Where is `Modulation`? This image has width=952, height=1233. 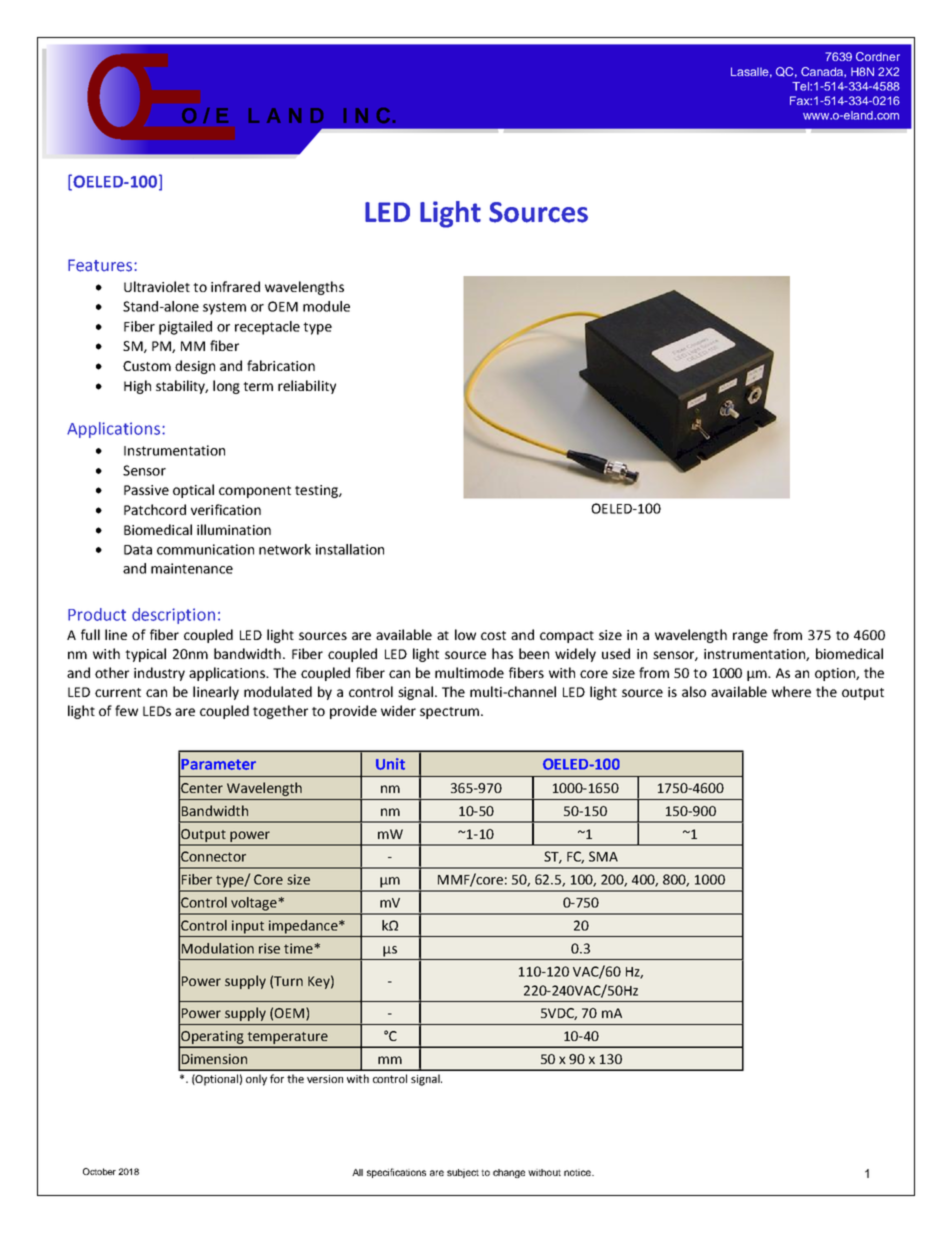
Modulation is located at coordinates (218, 948).
